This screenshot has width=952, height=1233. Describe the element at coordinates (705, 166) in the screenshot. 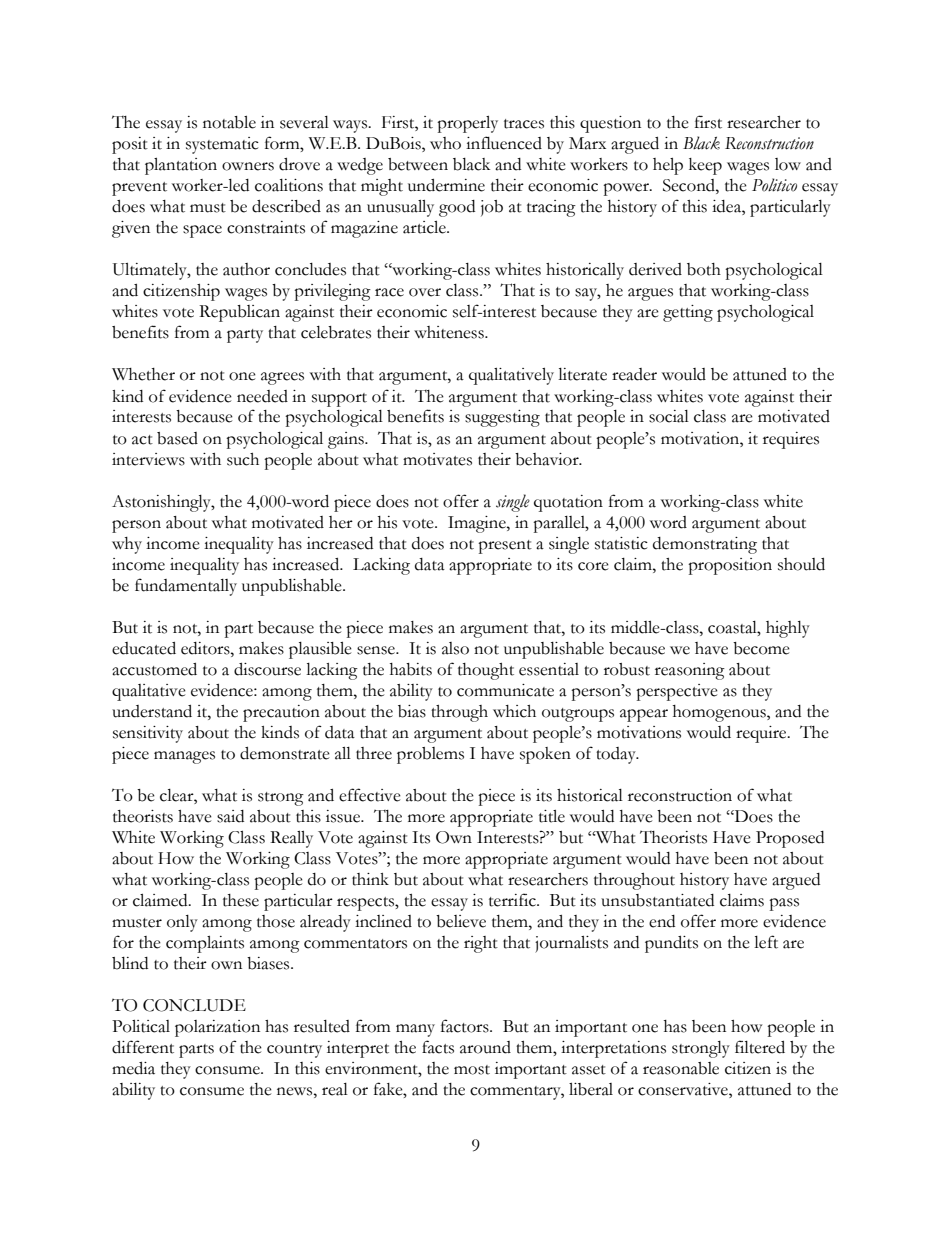

I see `keep` at that location.
